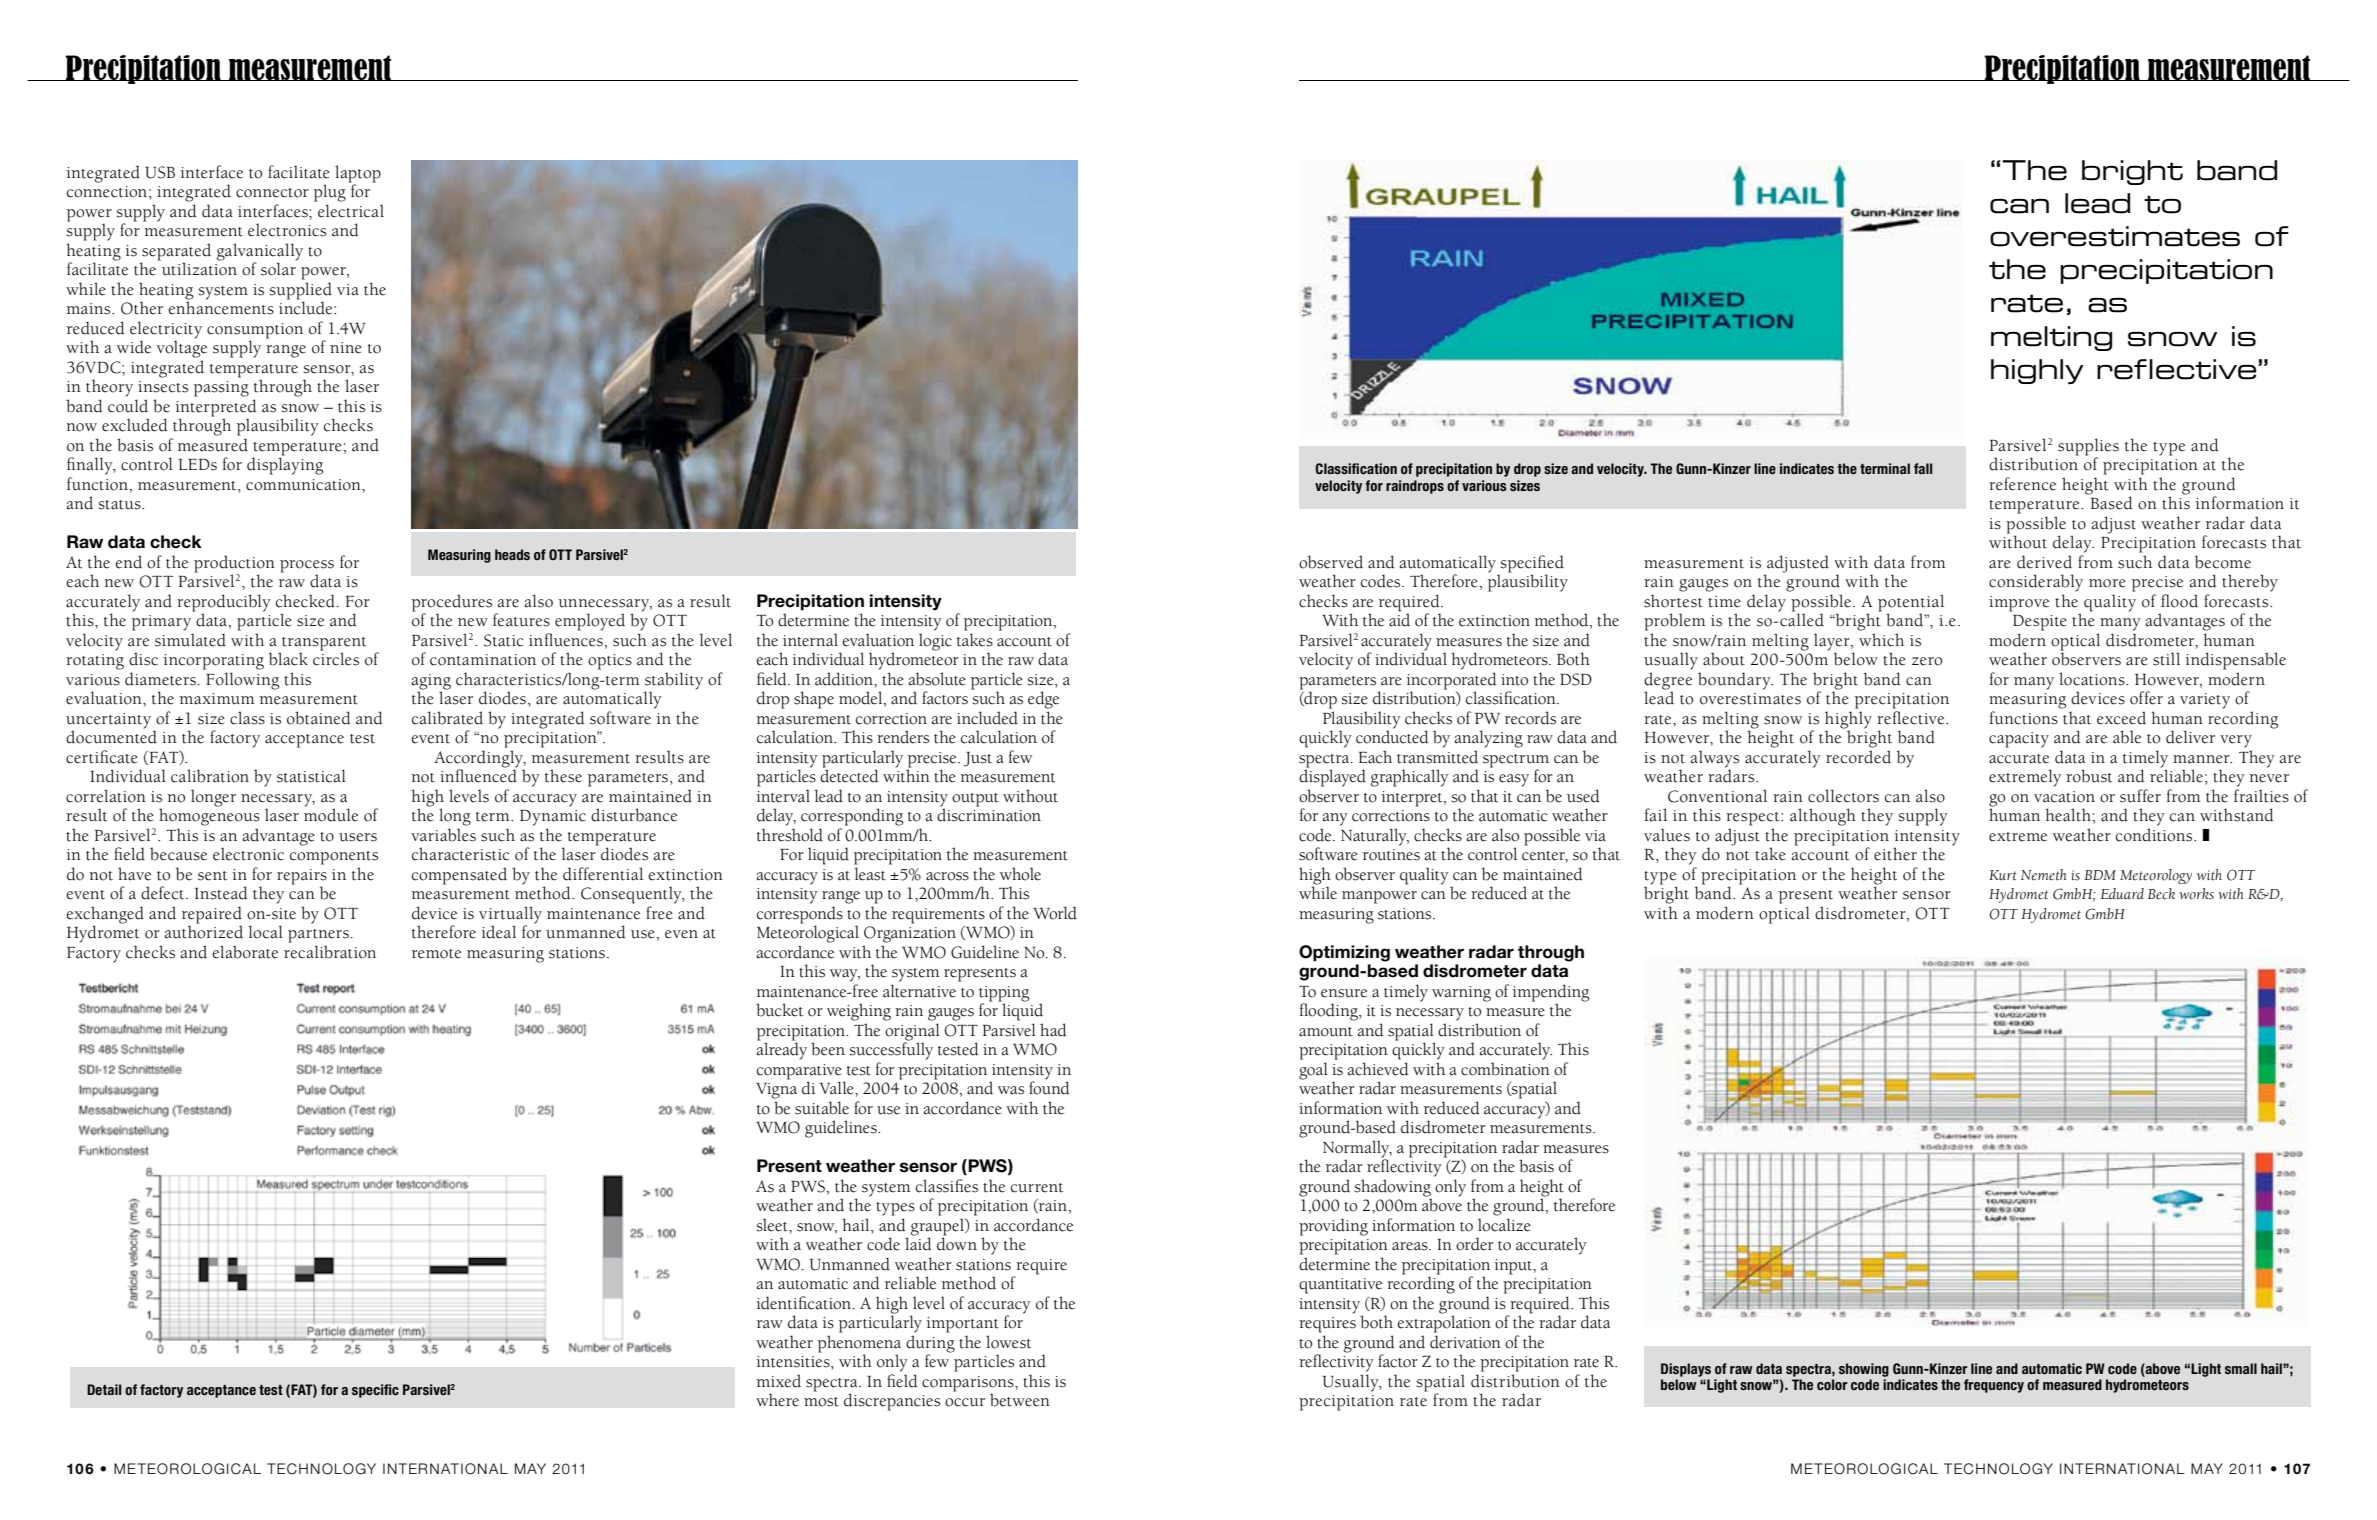 This screenshot has height=1520, width=2377. Describe the element at coordinates (358, 175) in the screenshot. I see `laptop` at that location.
